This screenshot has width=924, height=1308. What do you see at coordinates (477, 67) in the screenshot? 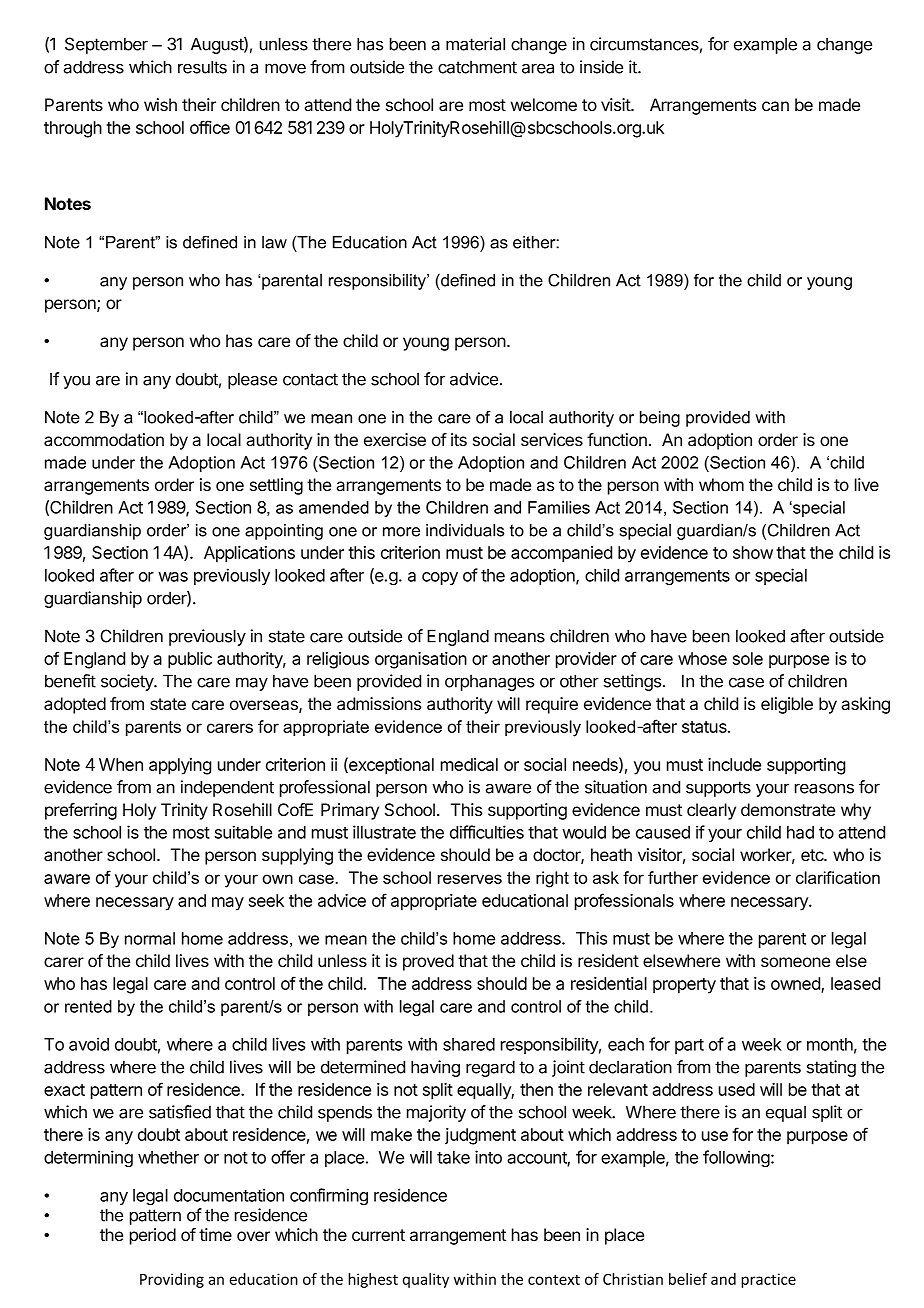
I see `catchment` at bounding box center [477, 67].
